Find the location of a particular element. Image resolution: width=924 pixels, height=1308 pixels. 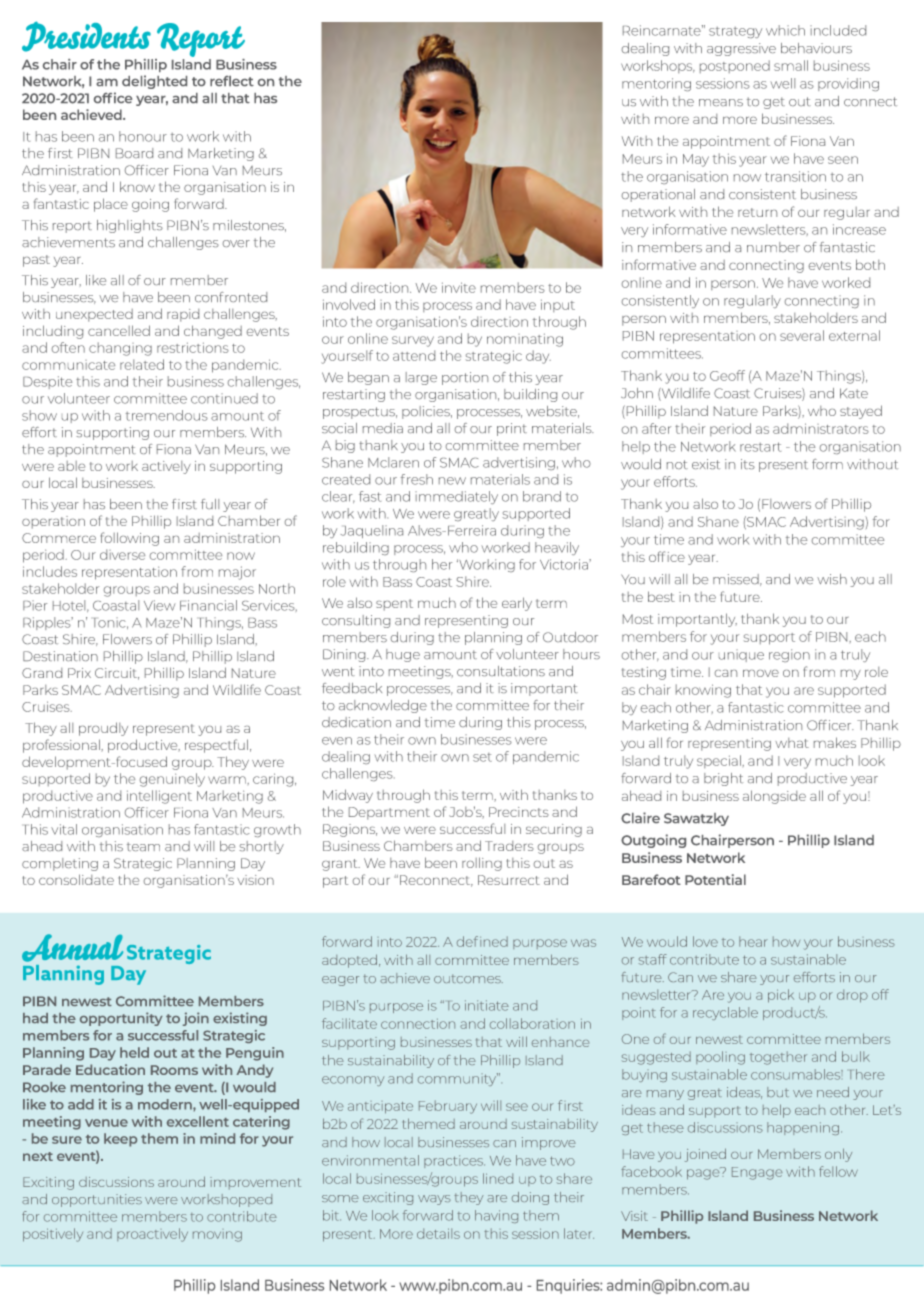

changing is located at coordinates (120, 349).
